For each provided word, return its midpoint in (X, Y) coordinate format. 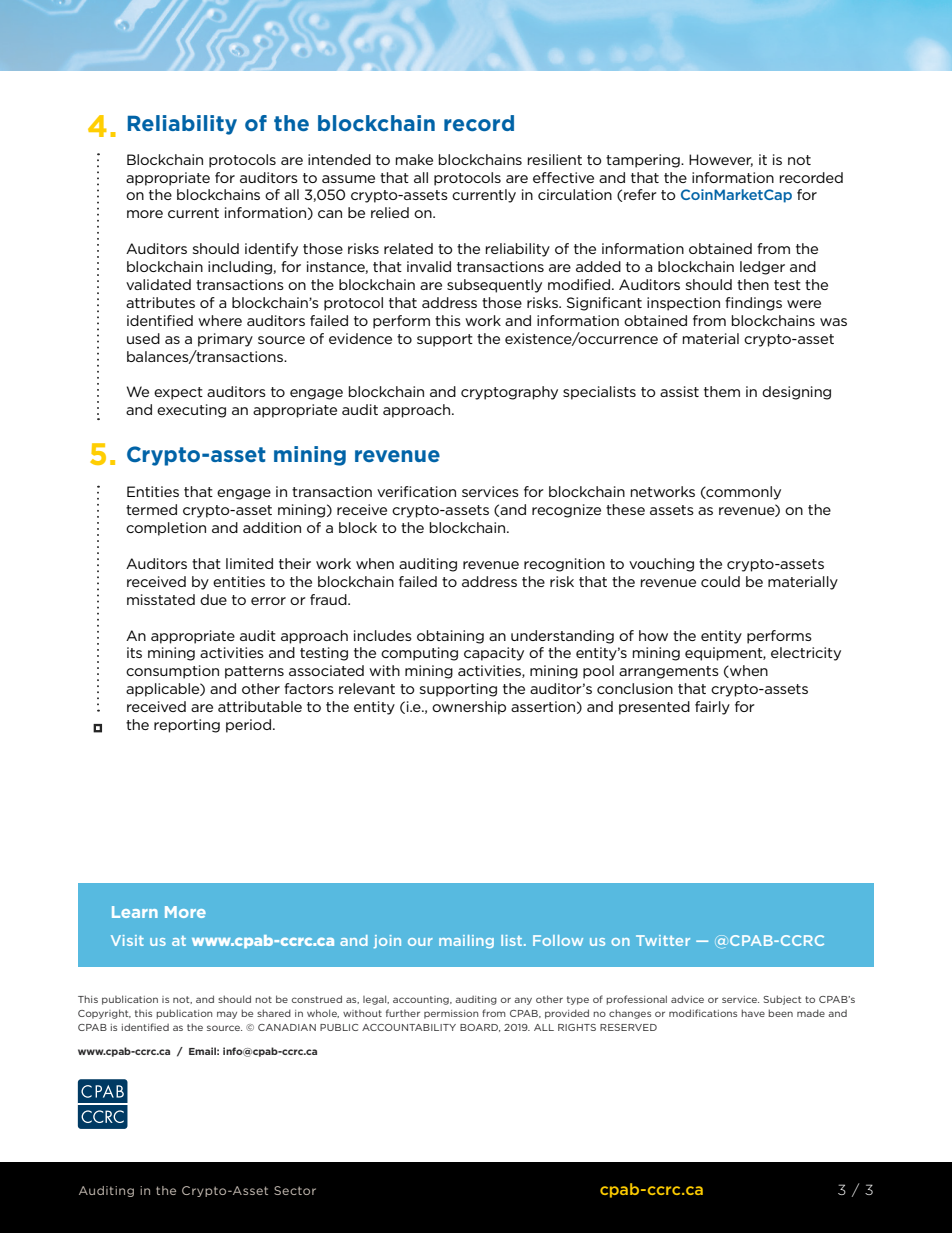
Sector (295, 1190)
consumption (172, 672)
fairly (712, 708)
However (721, 160)
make (414, 159)
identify (271, 250)
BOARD (480, 1028)
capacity (494, 654)
